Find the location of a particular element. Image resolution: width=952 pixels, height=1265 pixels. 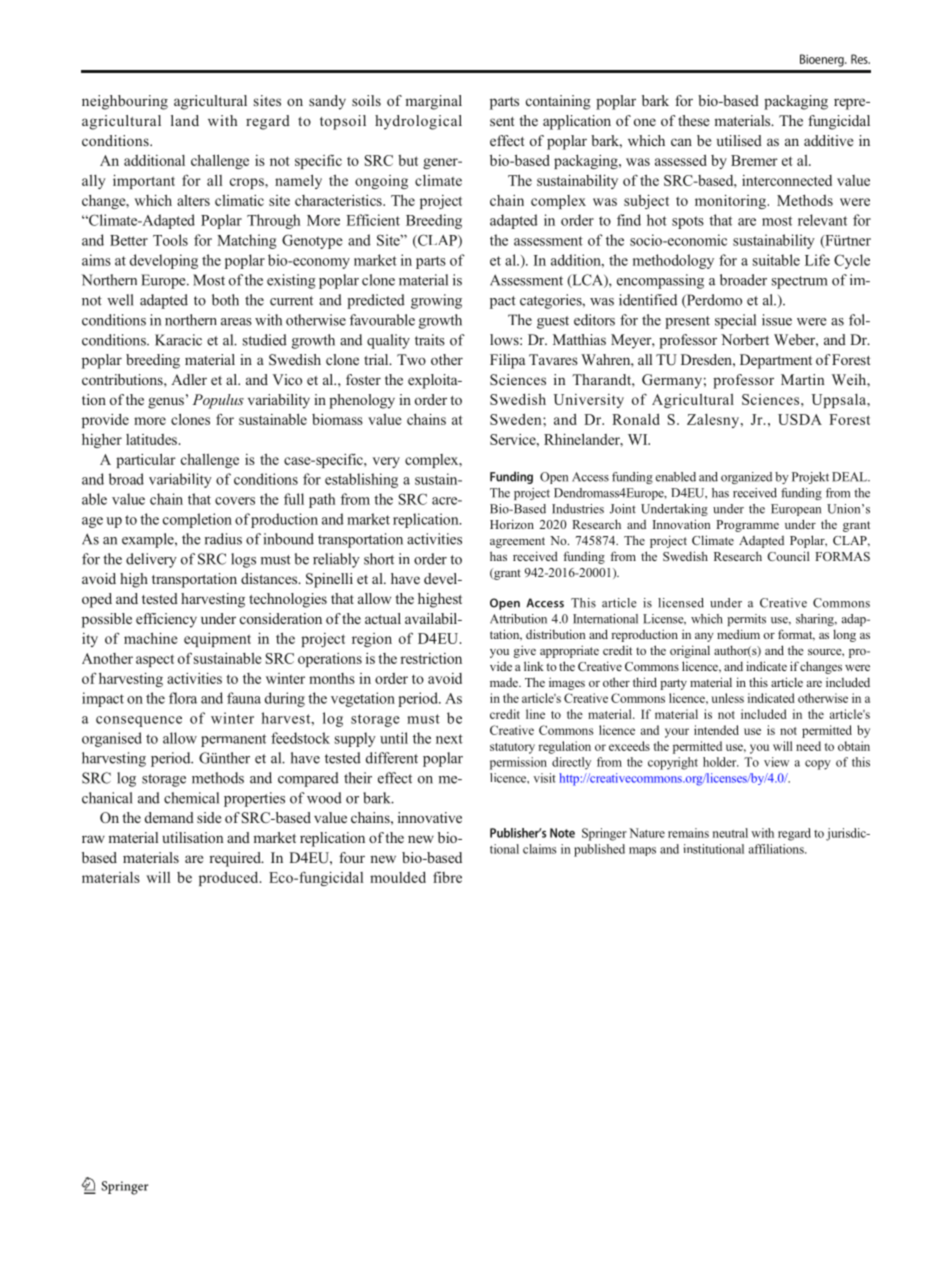

utilised is located at coordinates (739, 140).
